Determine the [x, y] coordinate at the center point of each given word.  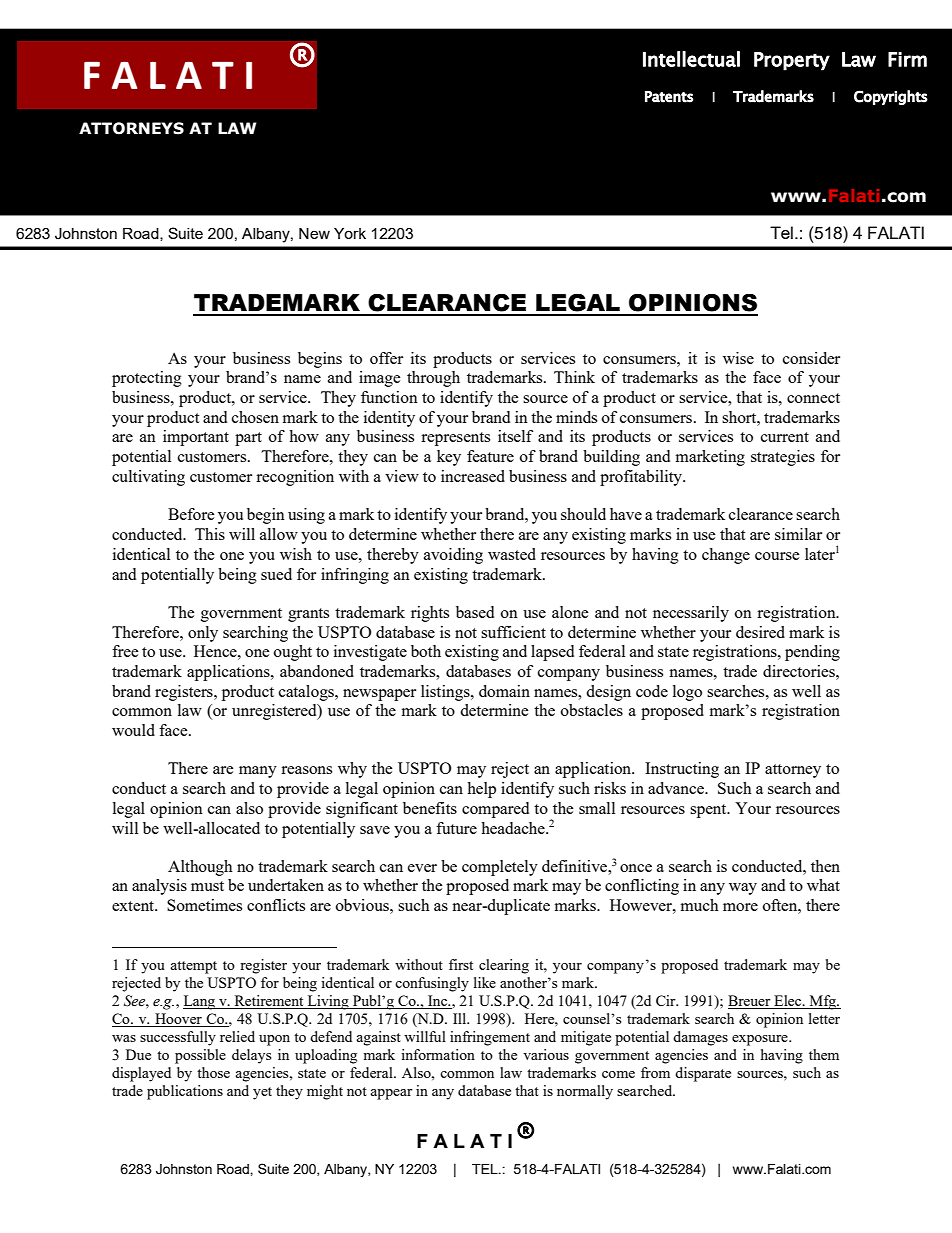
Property [792, 61]
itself [515, 436]
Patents [669, 97]
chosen [255, 417]
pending [812, 653]
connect [813, 398]
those [213, 1072]
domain [504, 691]
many [258, 772]
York [350, 233]
